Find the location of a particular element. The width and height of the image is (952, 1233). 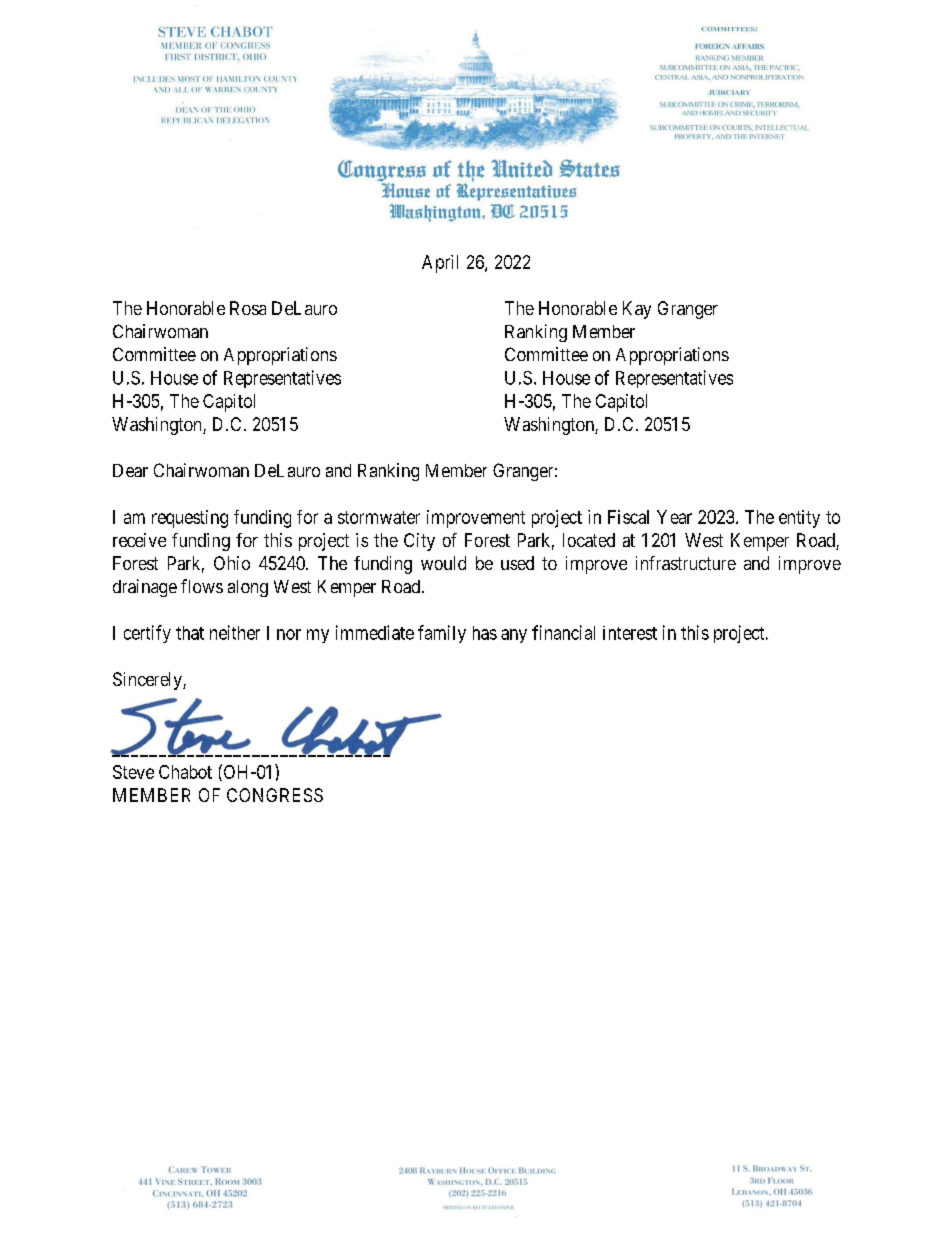

Dear is located at coordinates (130, 470).
